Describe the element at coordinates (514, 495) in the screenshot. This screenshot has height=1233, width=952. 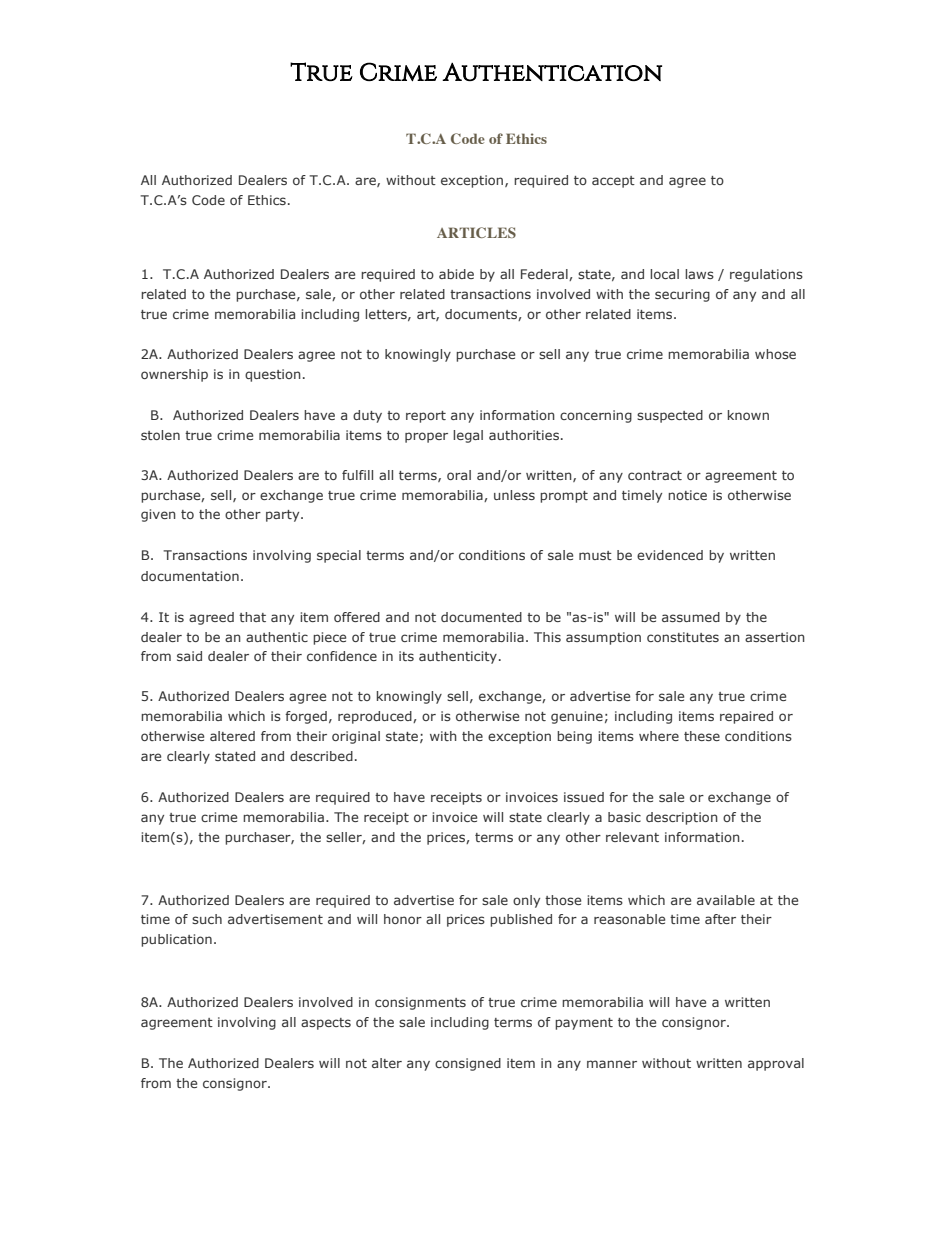
I see `unless` at that location.
